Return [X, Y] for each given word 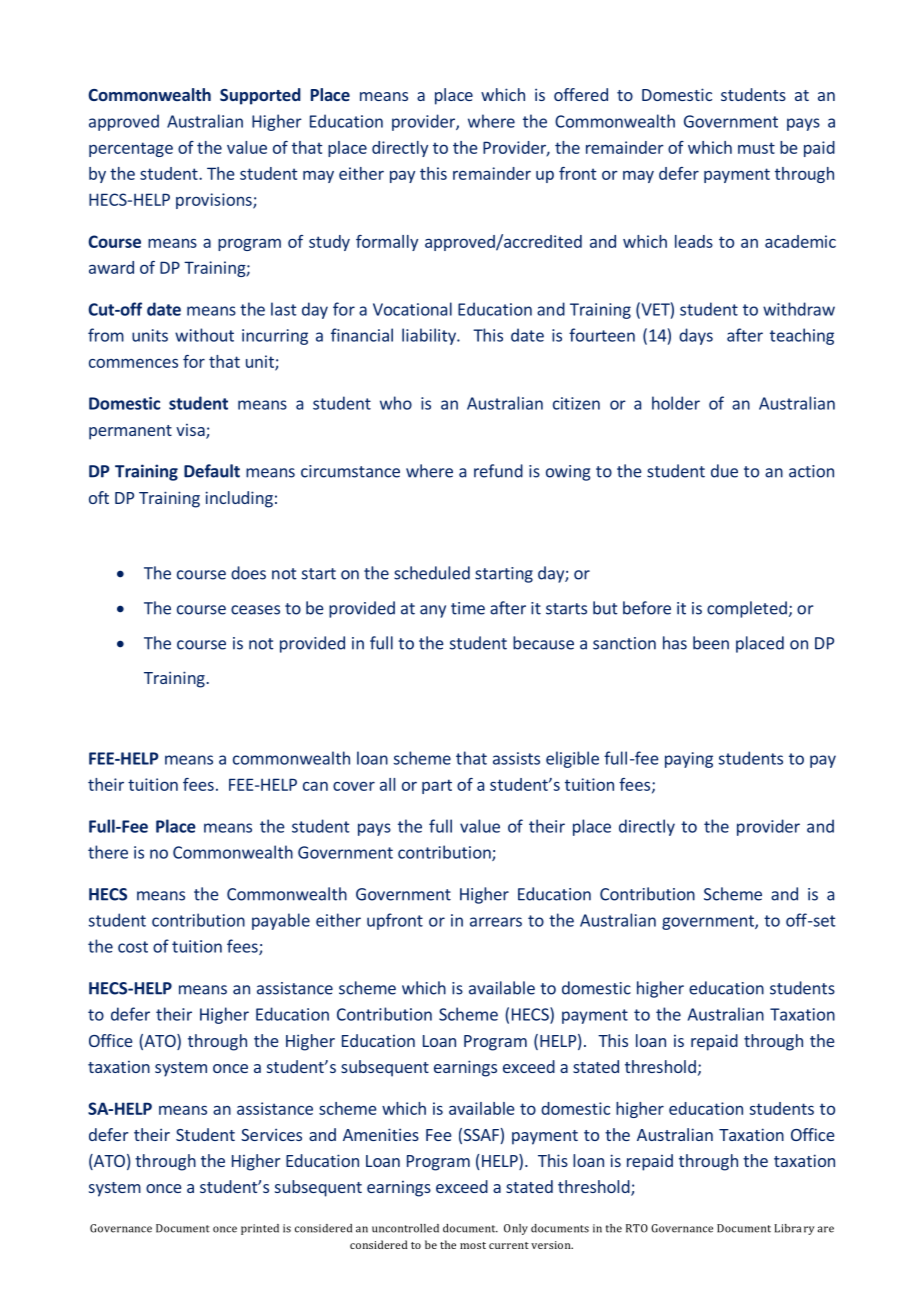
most [473, 1245]
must [756, 148]
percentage [131, 149]
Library [794, 1229]
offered [581, 94]
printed [260, 1229]
